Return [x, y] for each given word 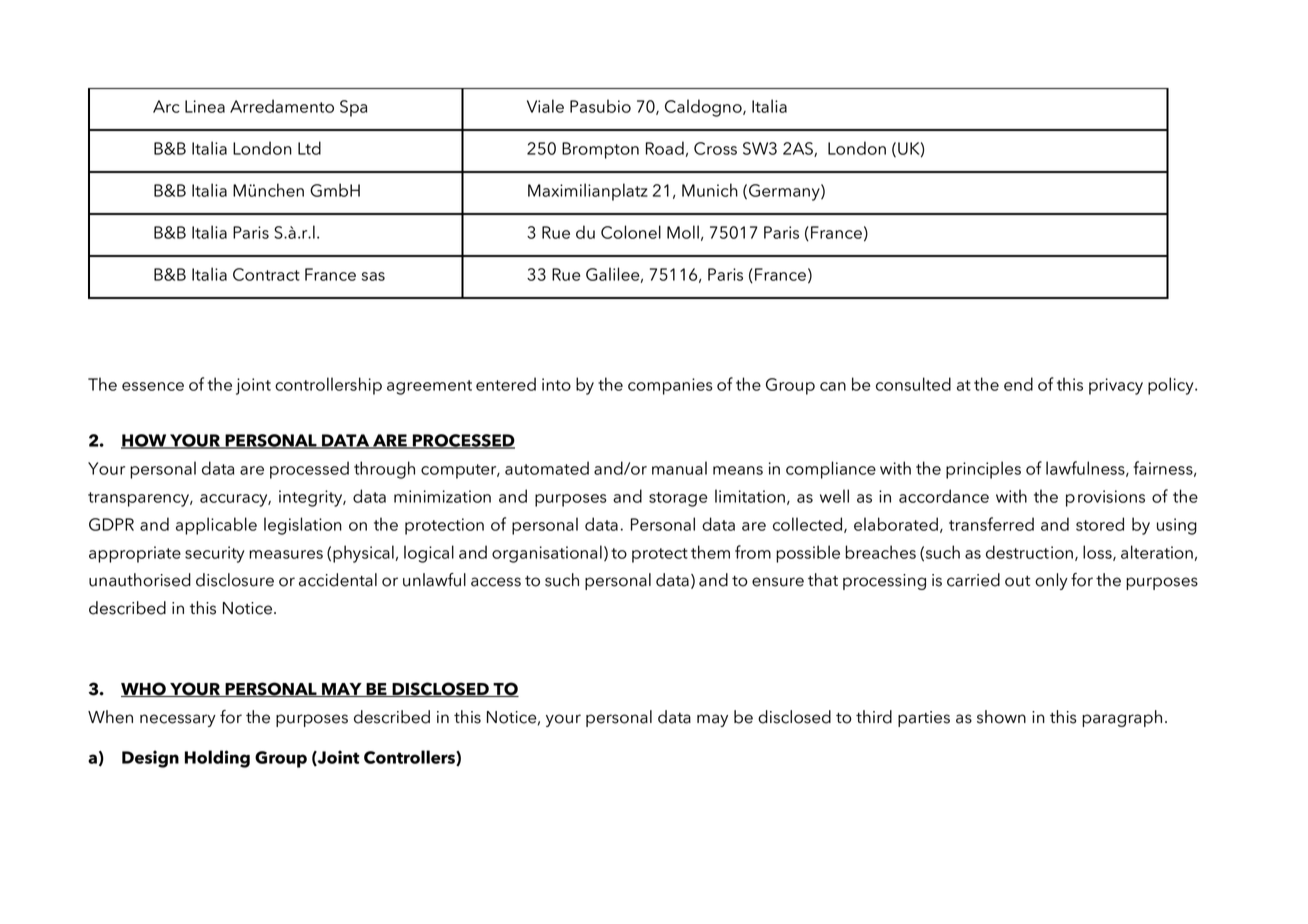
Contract [266, 274]
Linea [205, 106]
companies [670, 386]
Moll [683, 232]
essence [153, 386]
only [1051, 581]
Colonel [631, 232]
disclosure [235, 580]
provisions [1105, 498]
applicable [216, 526]
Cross [715, 148]
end [1018, 384]
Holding [217, 759]
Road [665, 148]
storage [678, 499]
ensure [778, 582]
